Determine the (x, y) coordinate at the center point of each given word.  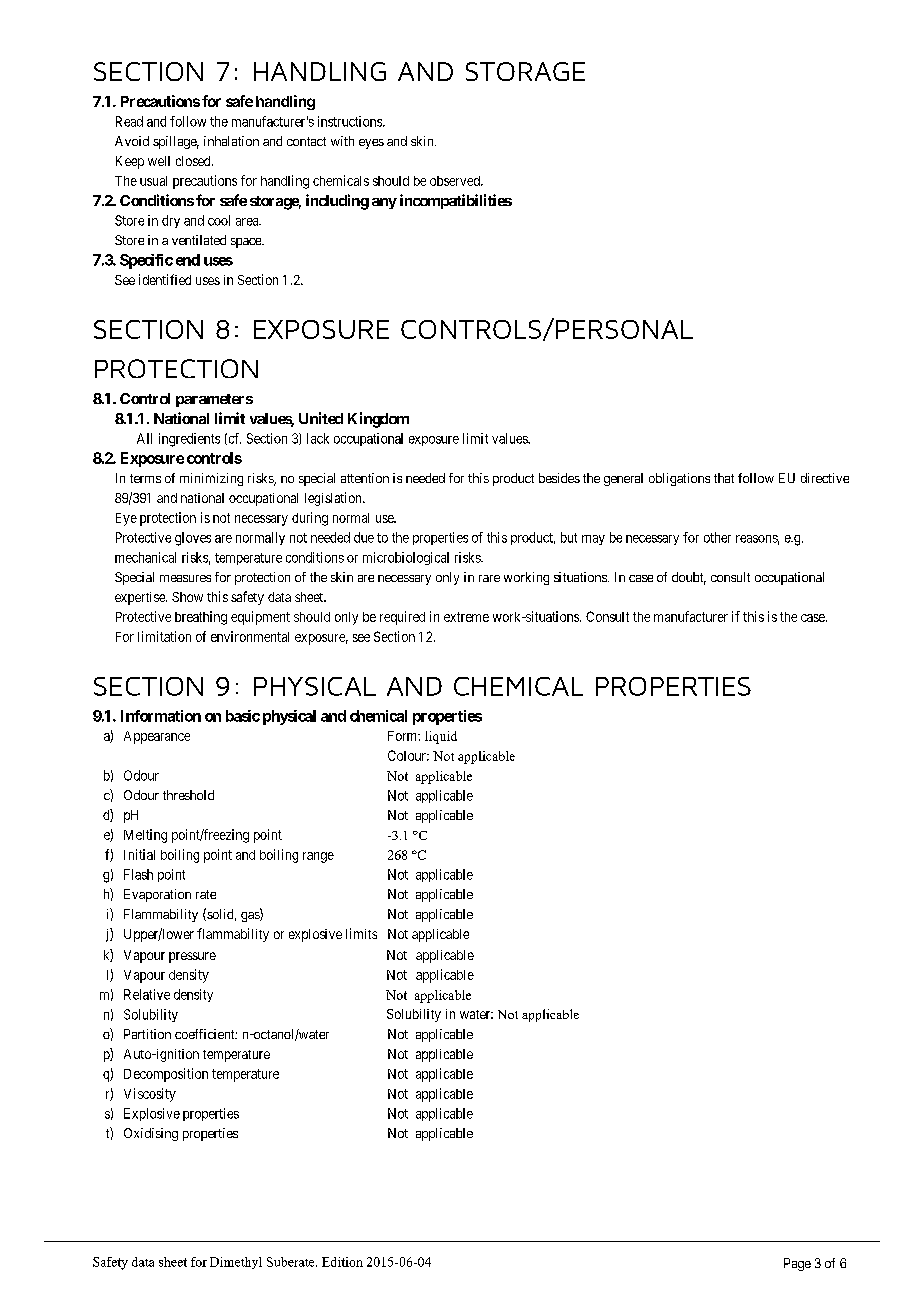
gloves (193, 539)
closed (194, 161)
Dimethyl (236, 1263)
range (318, 857)
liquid (441, 737)
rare (489, 578)
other (717, 537)
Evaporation (157, 895)
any (384, 203)
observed (456, 181)
